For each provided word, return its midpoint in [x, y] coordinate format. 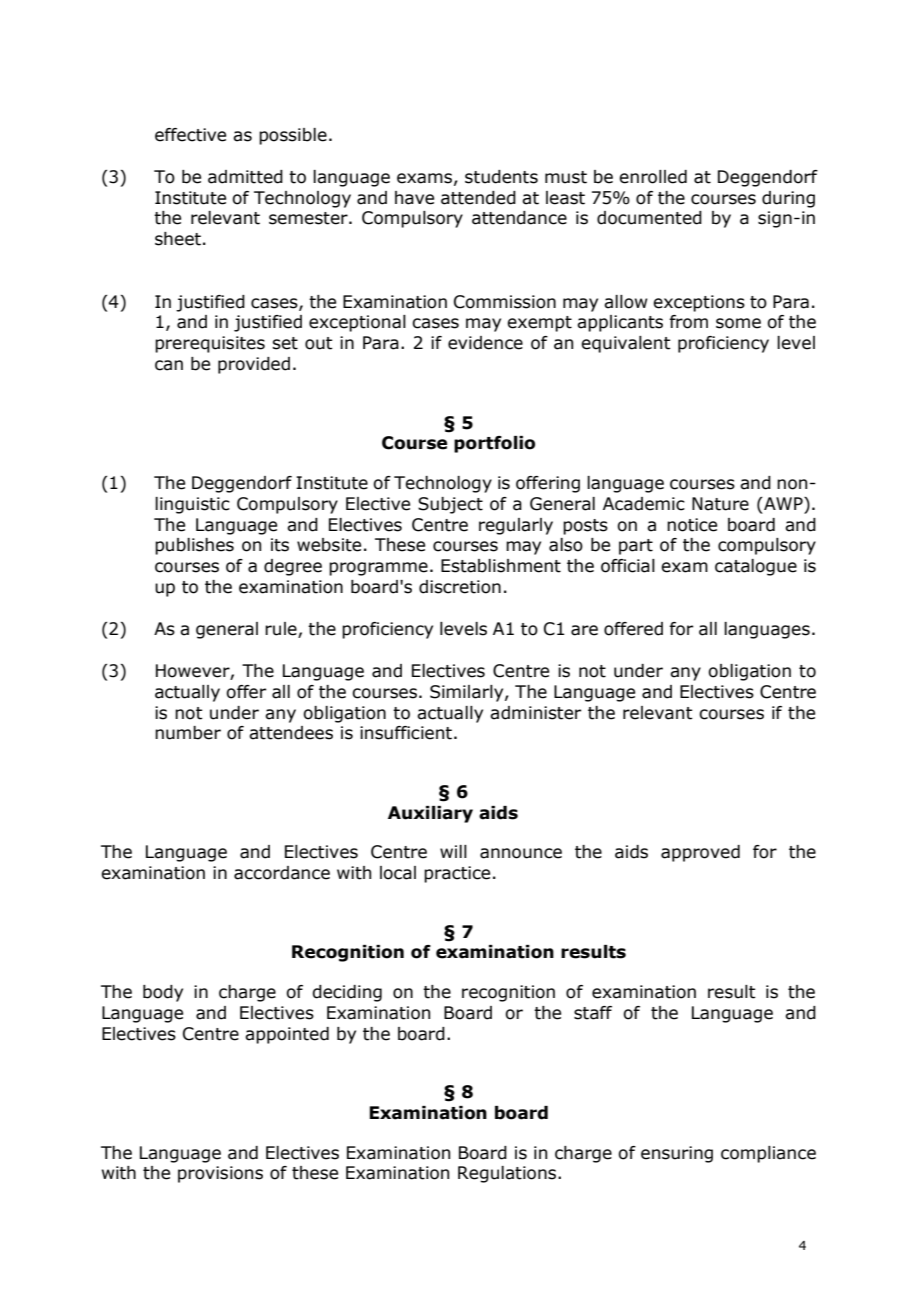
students [501, 177]
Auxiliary [430, 814]
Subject [450, 505]
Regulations [508, 1174]
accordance [282, 873]
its [280, 545]
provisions [220, 1174]
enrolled [653, 177]
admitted [245, 177]
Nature [720, 504]
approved [700, 853]
